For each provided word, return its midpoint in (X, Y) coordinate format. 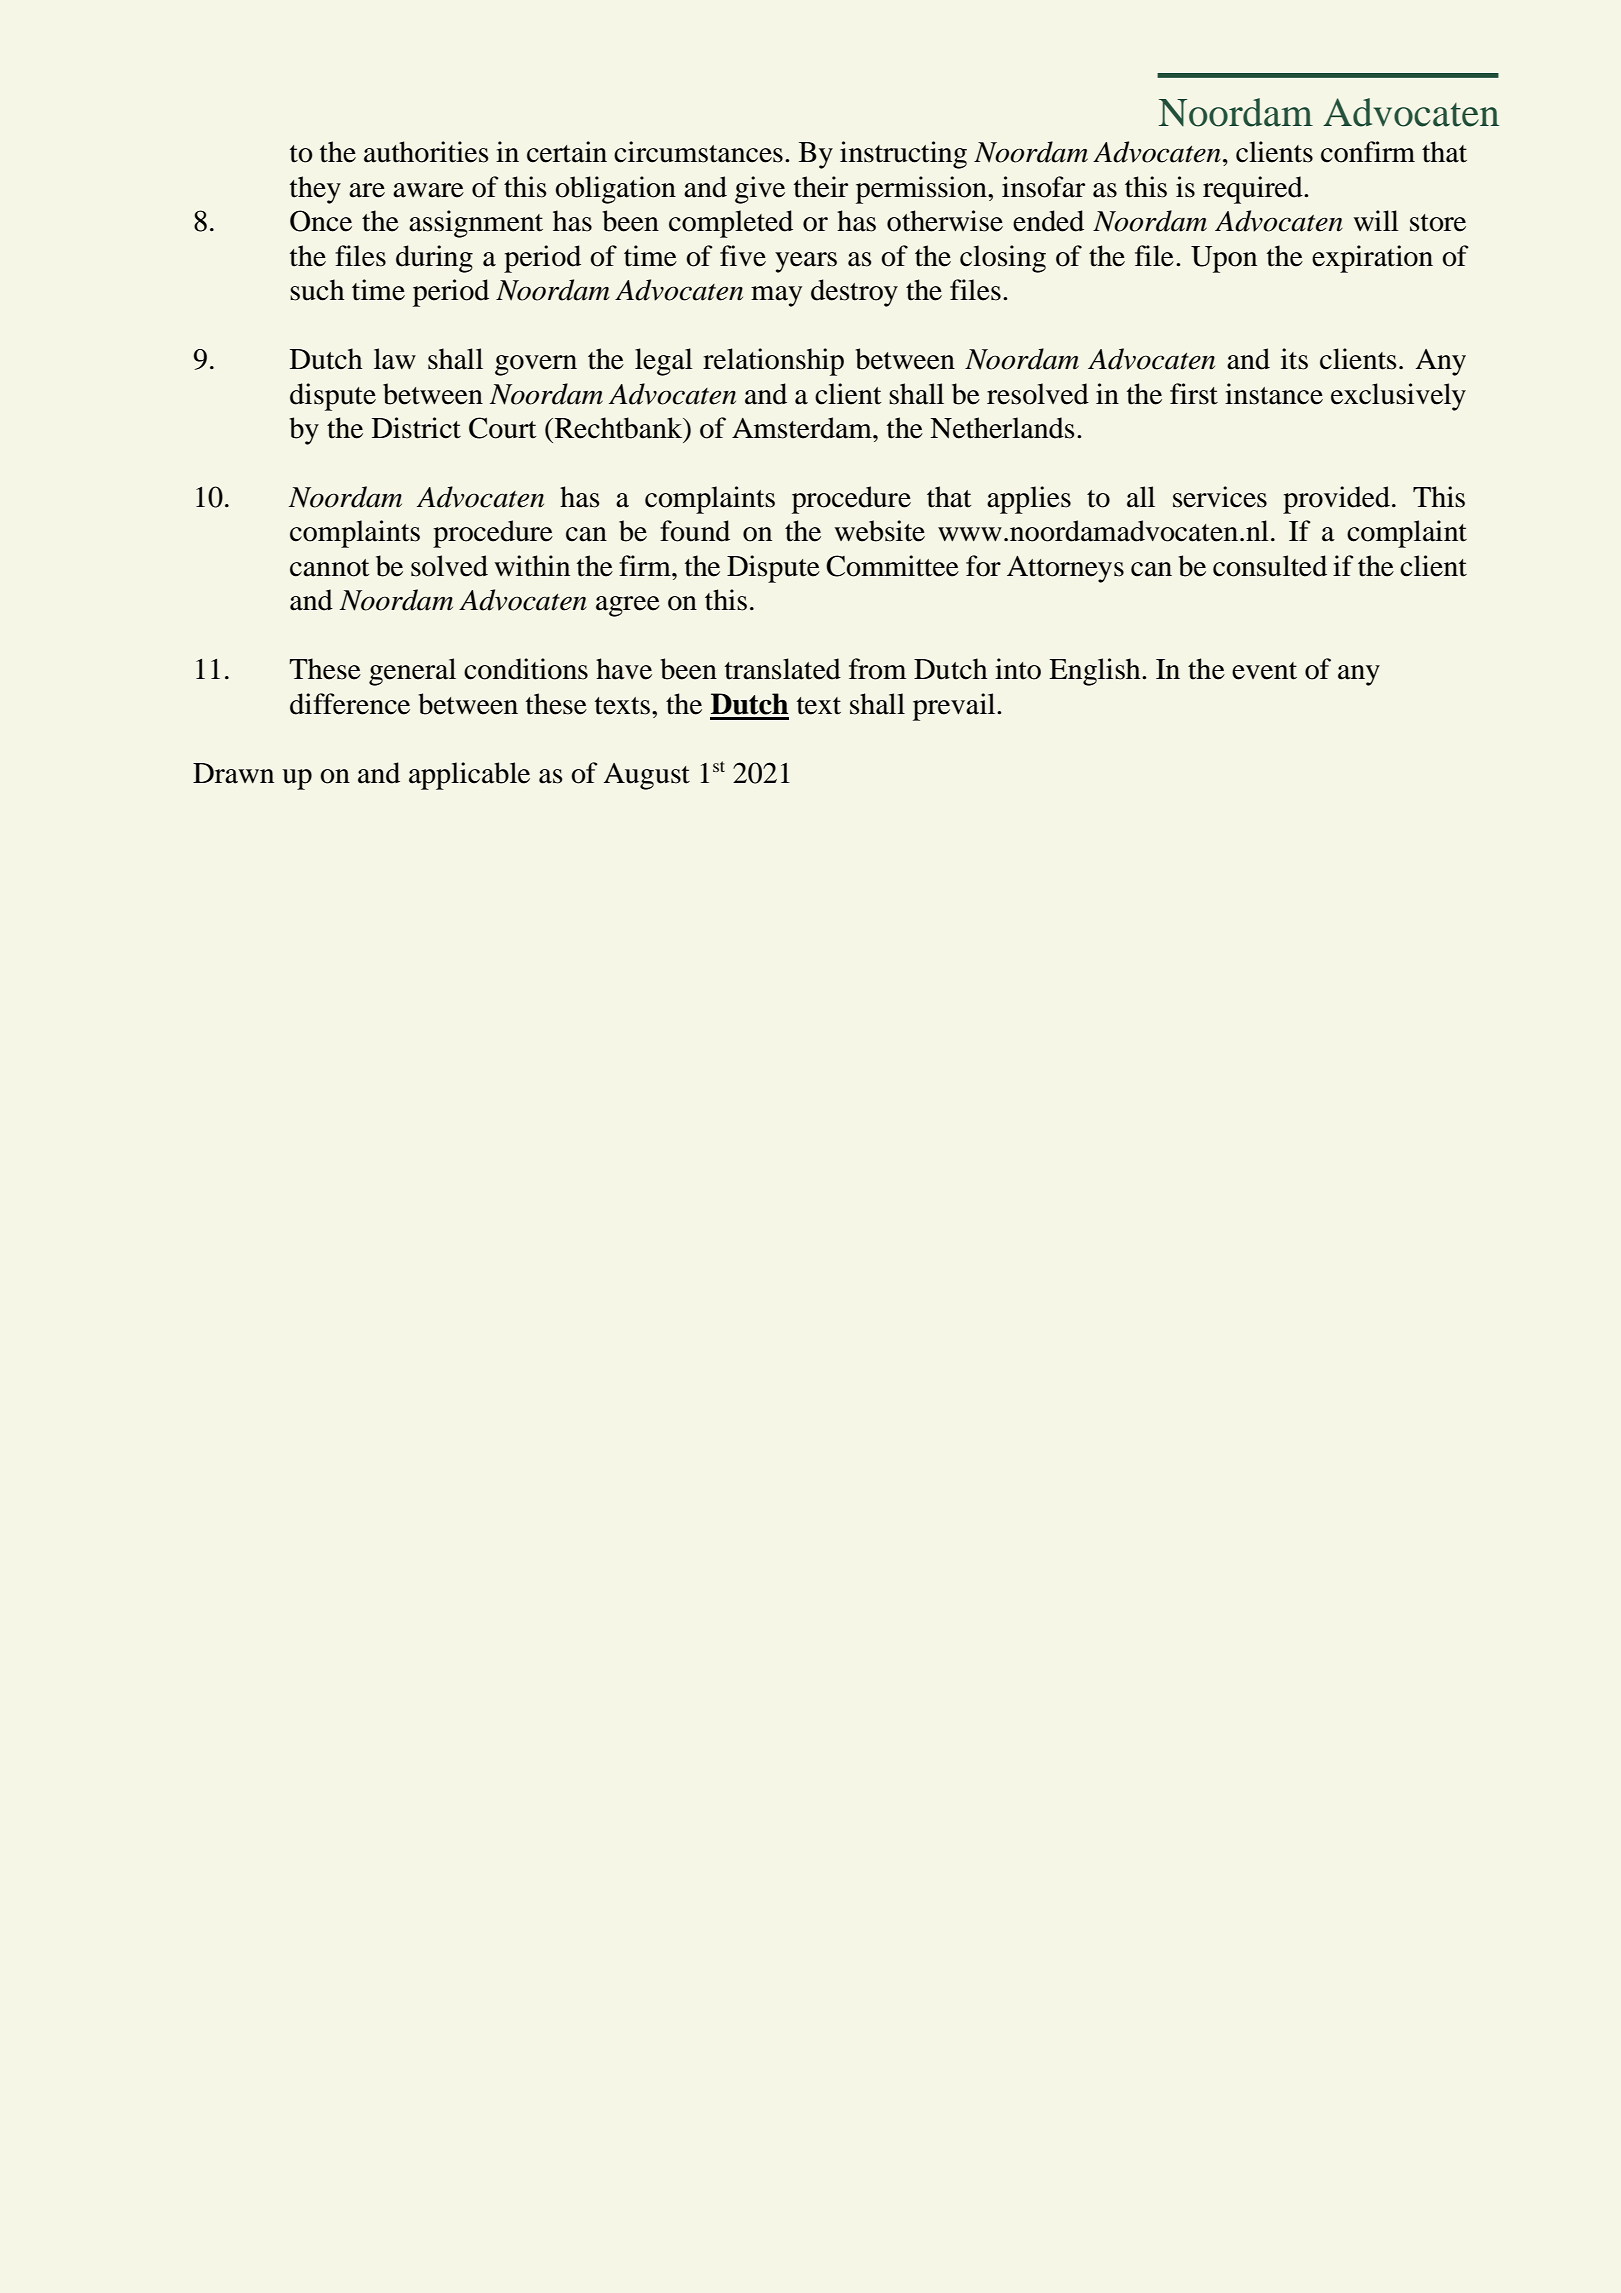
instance (1274, 394)
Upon (1224, 259)
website (879, 531)
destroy (854, 293)
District (416, 428)
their (821, 187)
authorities (426, 152)
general (412, 672)
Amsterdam (803, 428)
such (317, 290)
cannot (329, 568)
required (1254, 190)
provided (1336, 500)
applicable (469, 776)
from (877, 669)
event (1264, 671)
